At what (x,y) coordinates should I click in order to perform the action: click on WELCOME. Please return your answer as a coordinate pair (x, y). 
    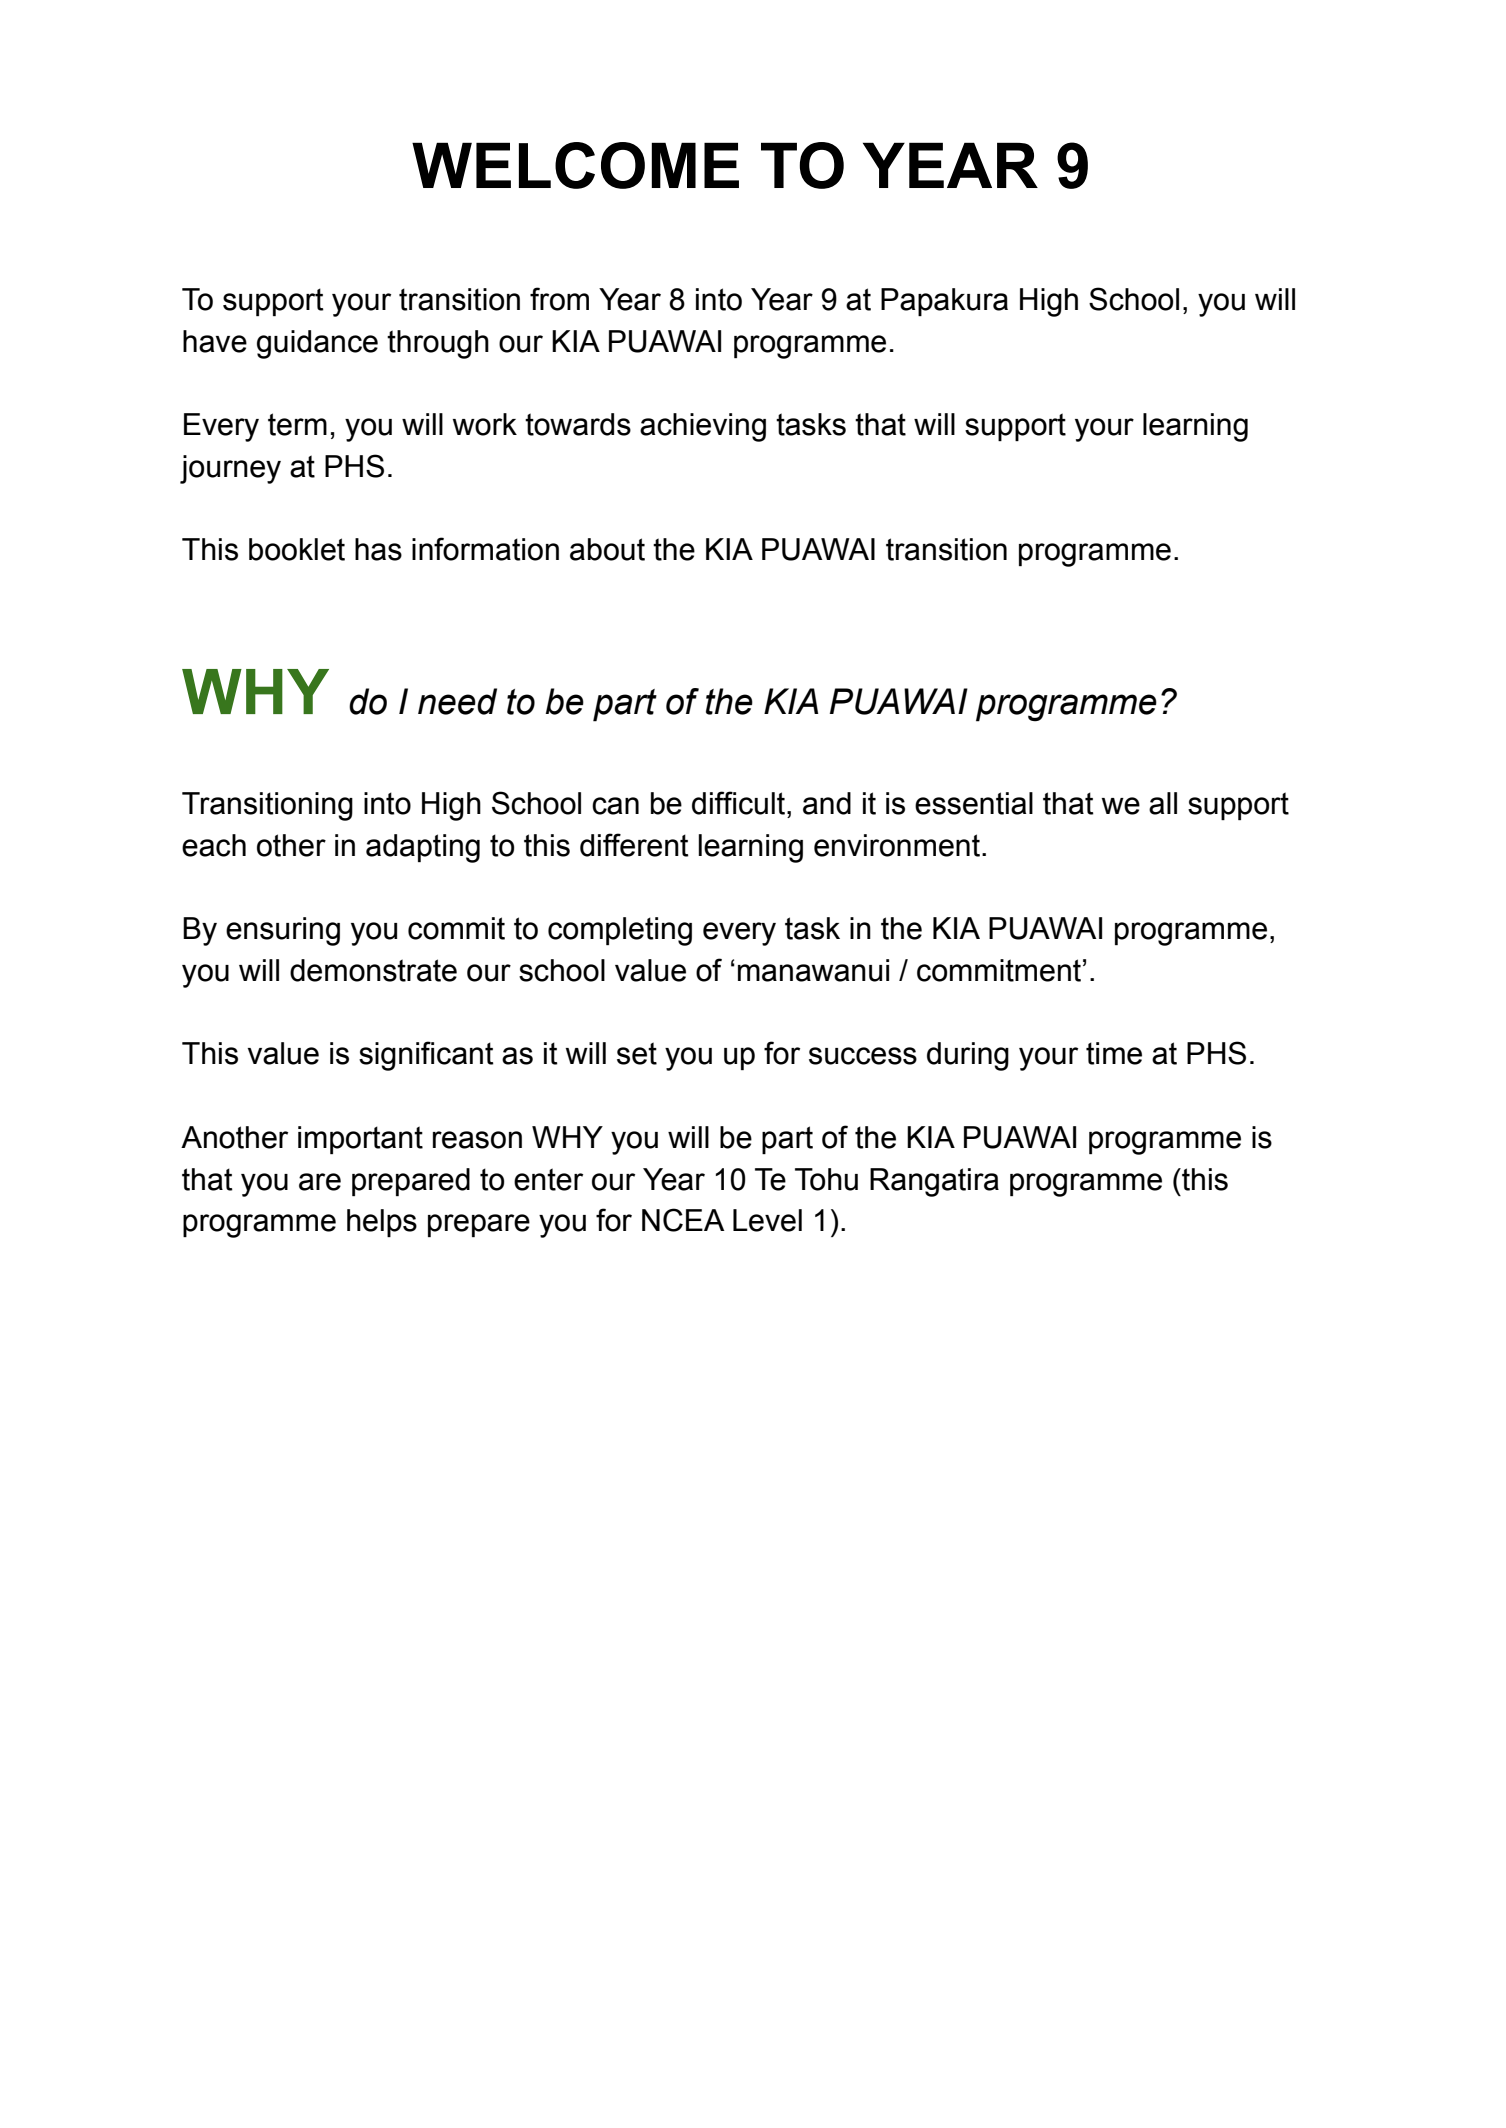
    Looking at the image, I should click on (575, 165).
